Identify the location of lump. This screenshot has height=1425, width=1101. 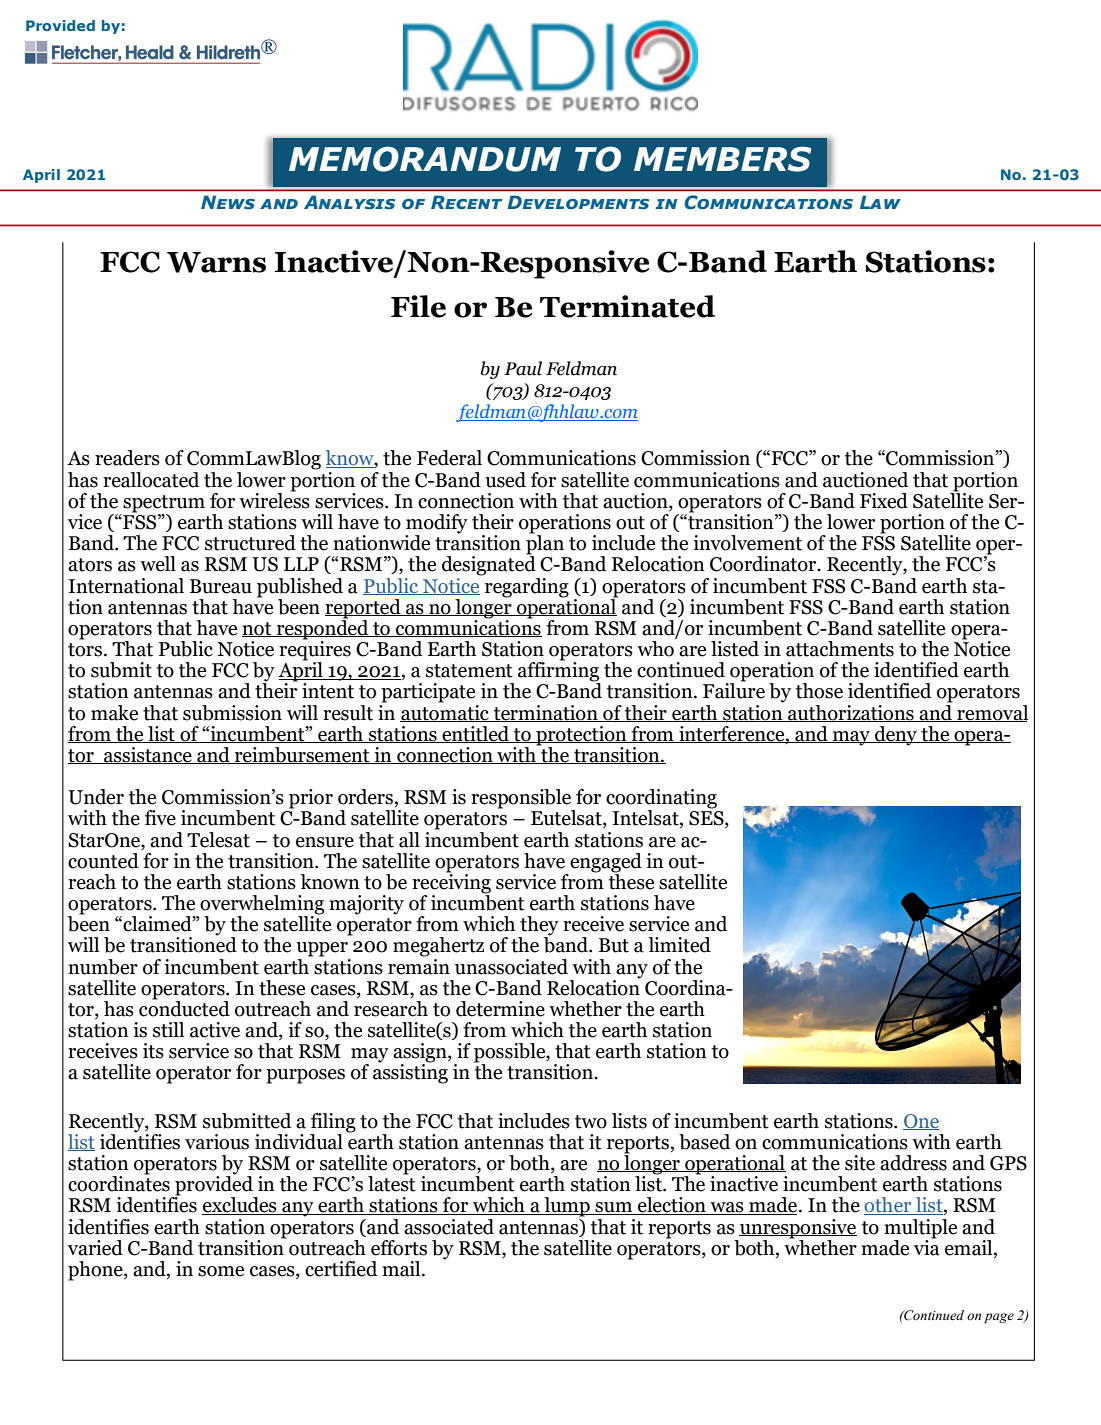
(567, 1207).
